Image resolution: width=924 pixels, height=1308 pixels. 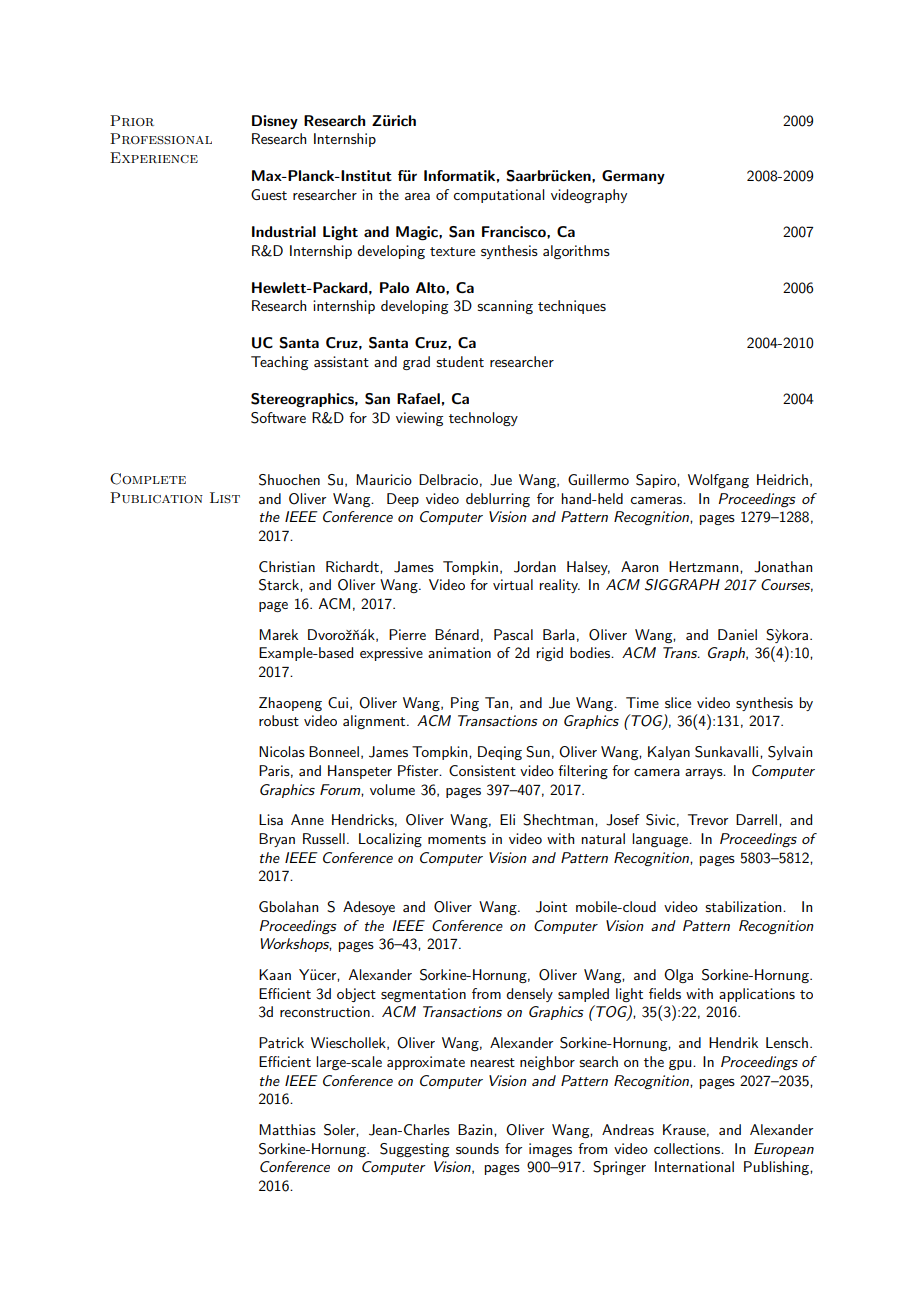 What do you see at coordinates (550, 1150) in the page?
I see `images` at bounding box center [550, 1150].
